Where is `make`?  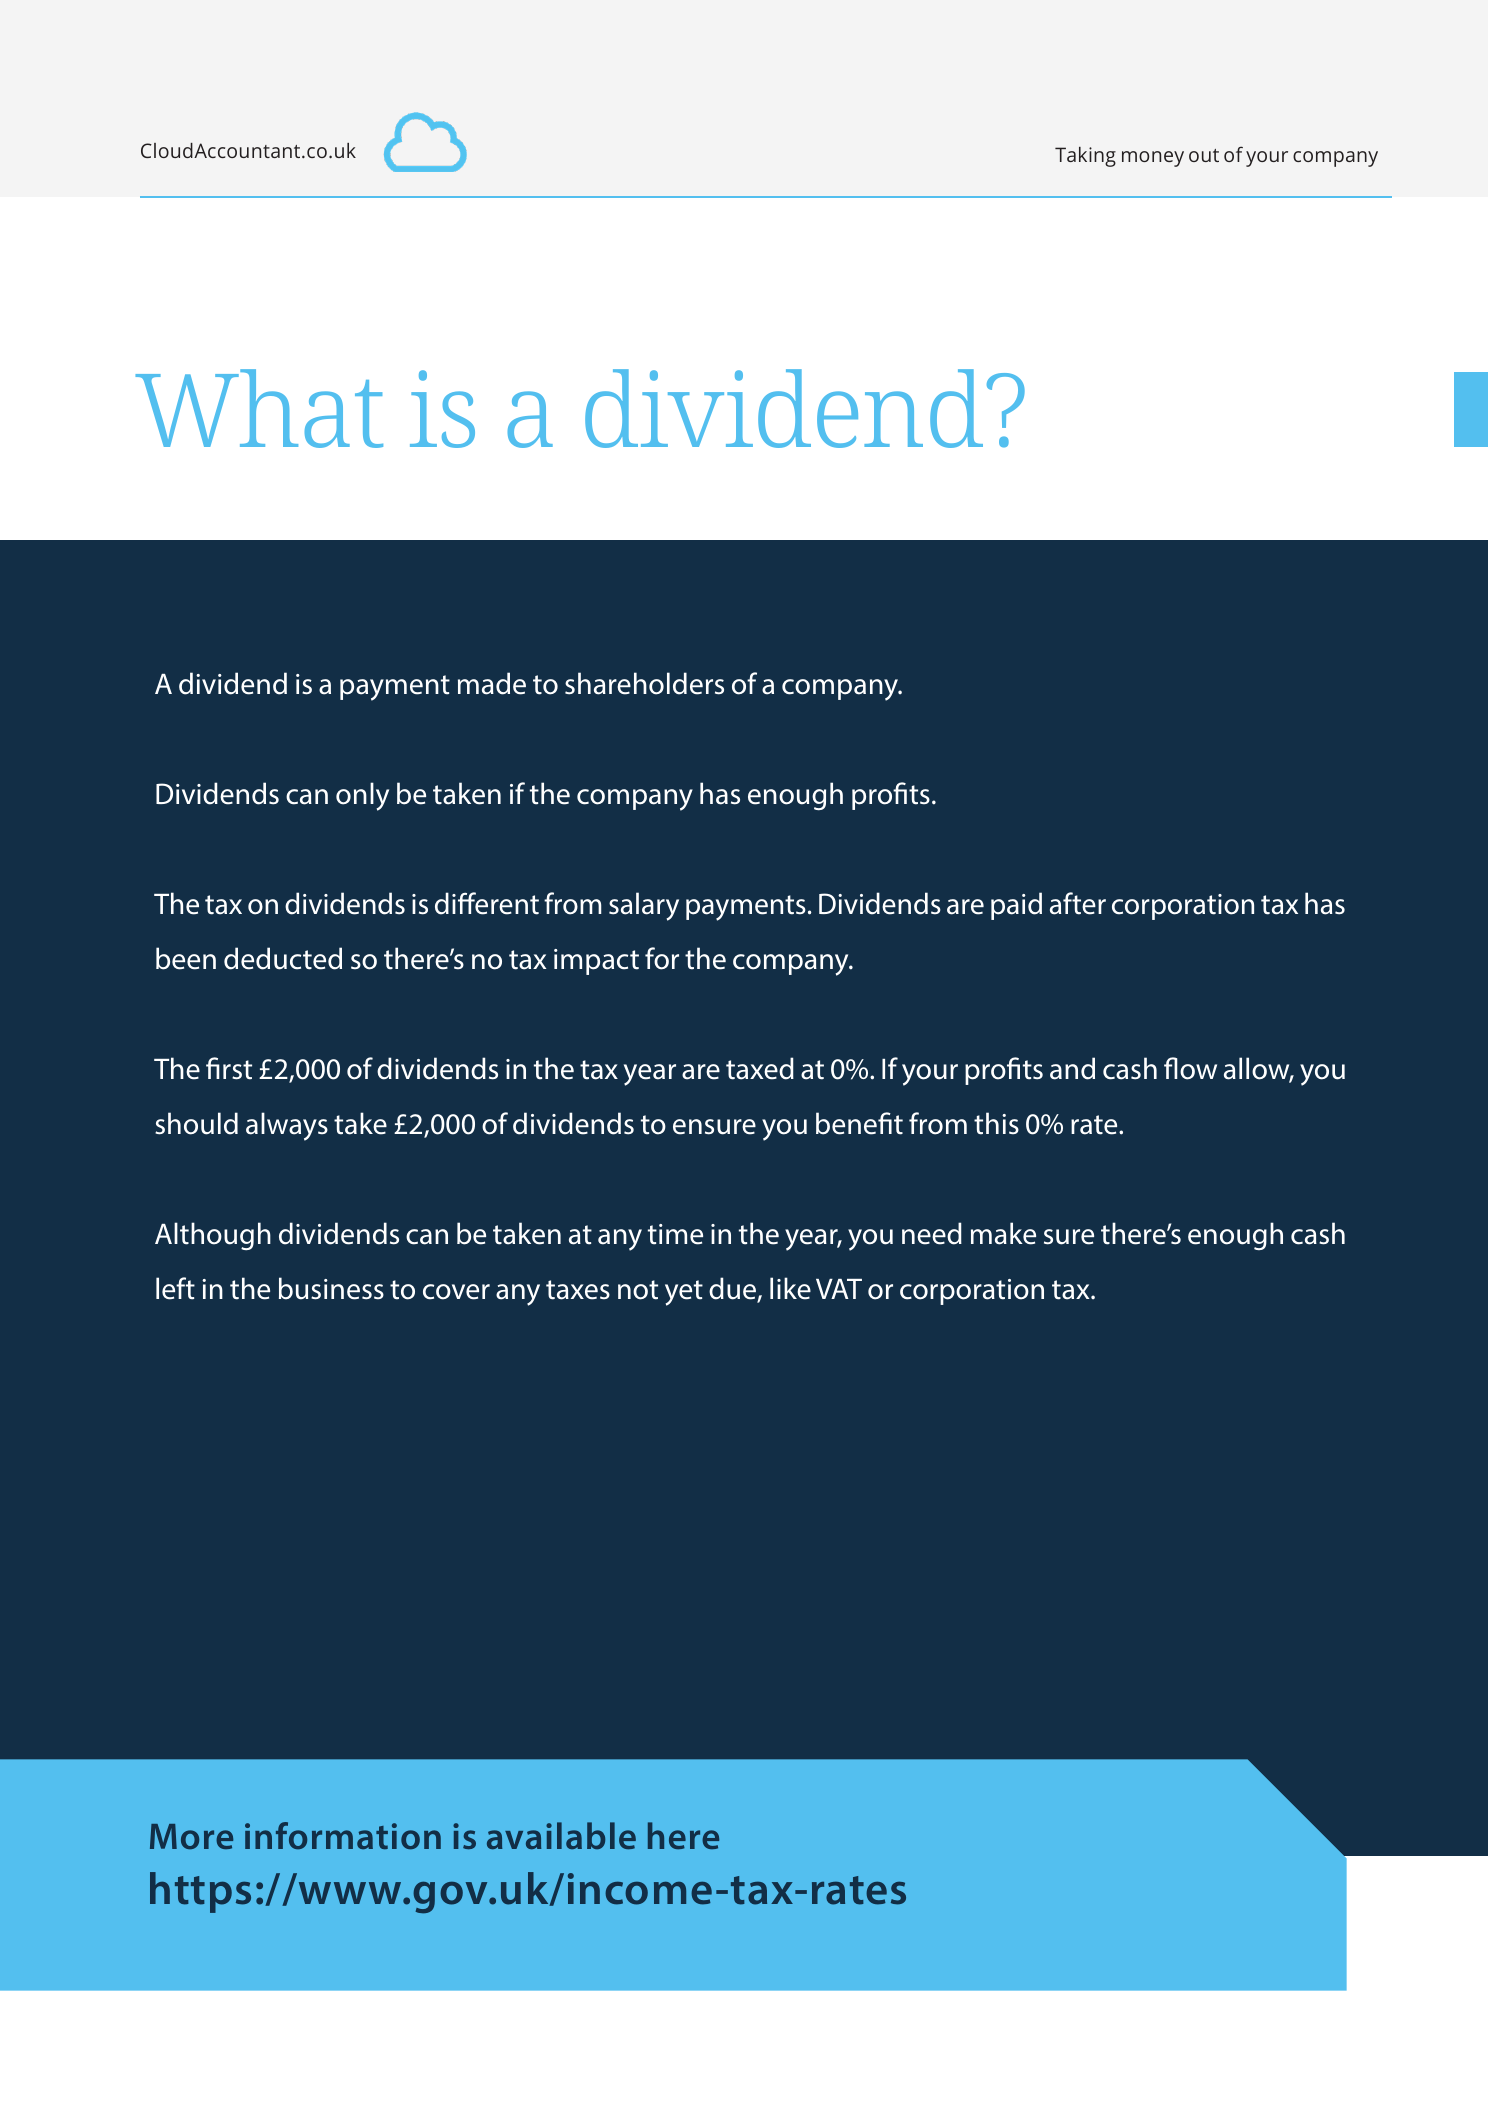 make is located at coordinates (1003, 1233).
